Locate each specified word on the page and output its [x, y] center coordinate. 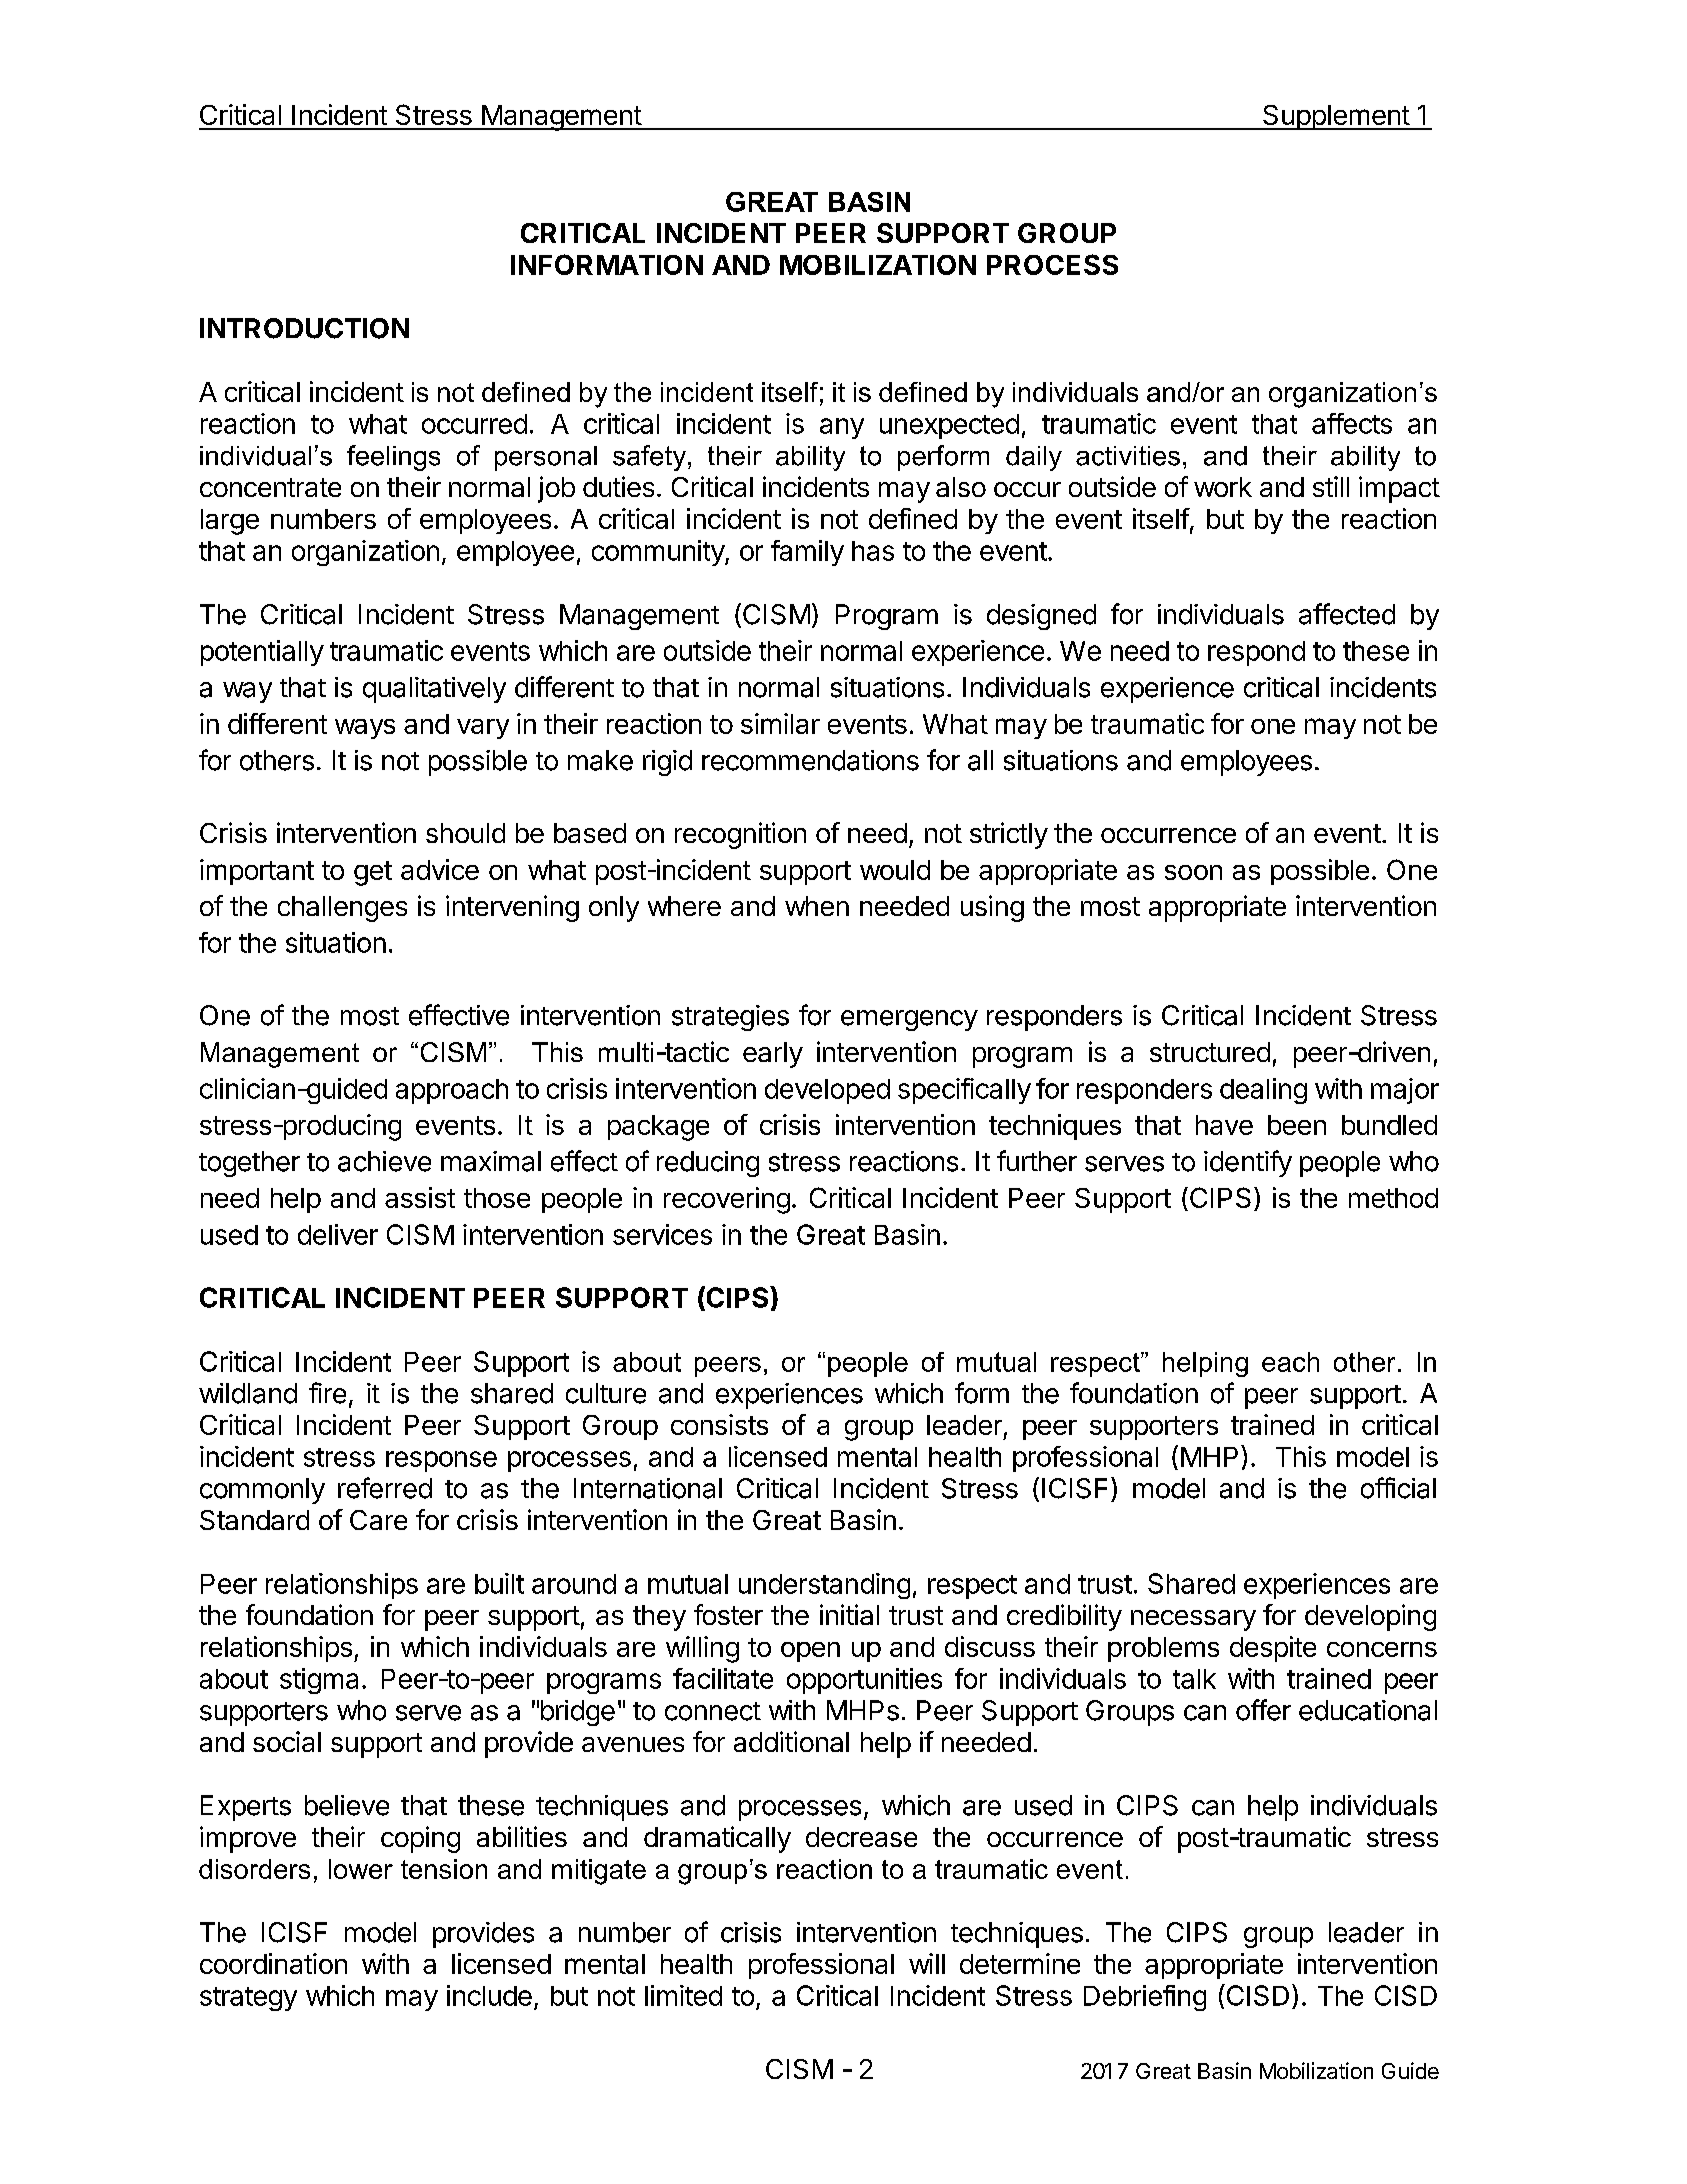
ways [365, 729]
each [1290, 1362]
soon [1193, 872]
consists [719, 1424]
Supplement [1336, 117]
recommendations [810, 760]
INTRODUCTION [304, 328]
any [842, 428]
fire [327, 1393]
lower [361, 1869]
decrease [861, 1837]
